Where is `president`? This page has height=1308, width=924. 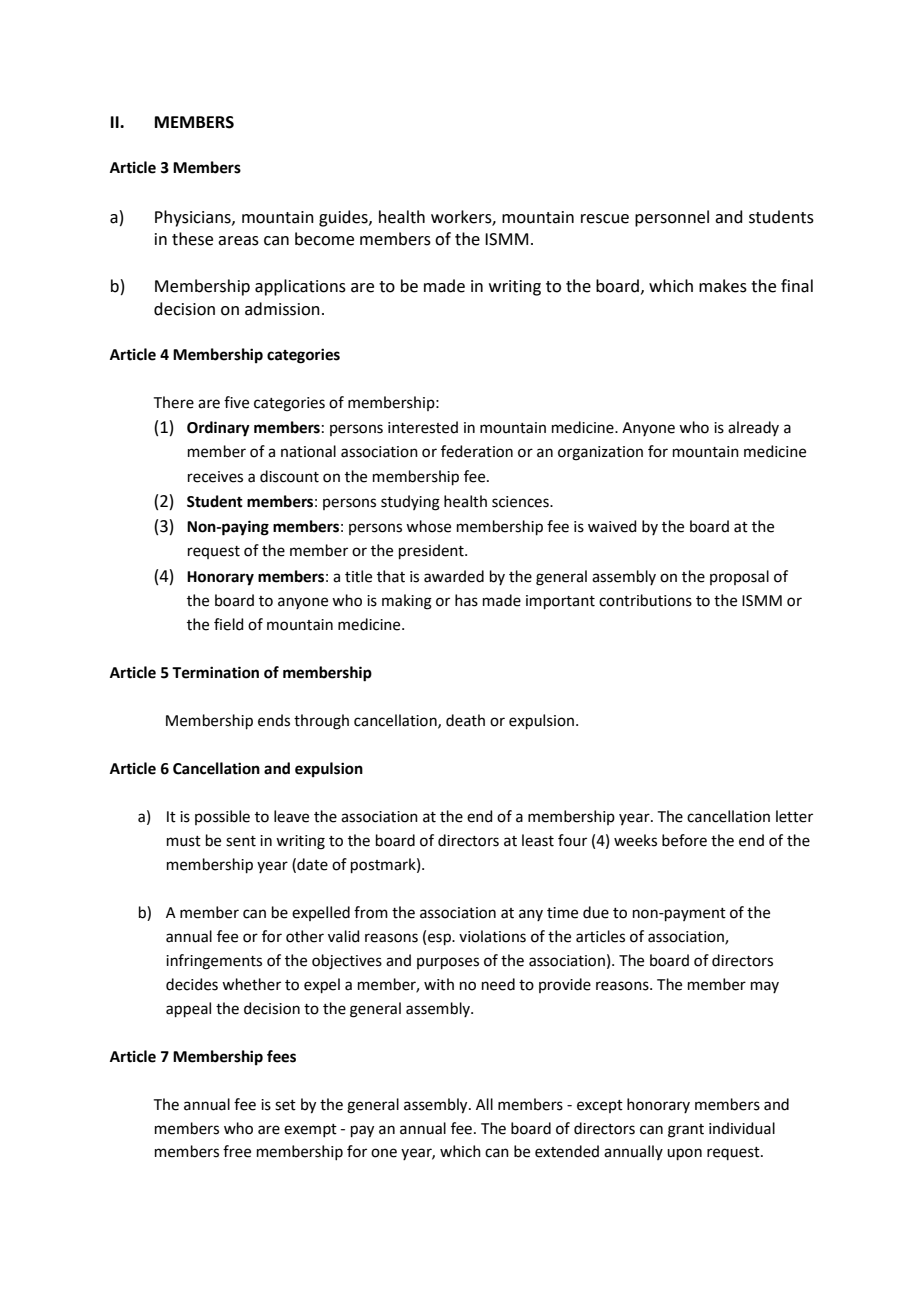 president is located at coordinates (432, 551).
